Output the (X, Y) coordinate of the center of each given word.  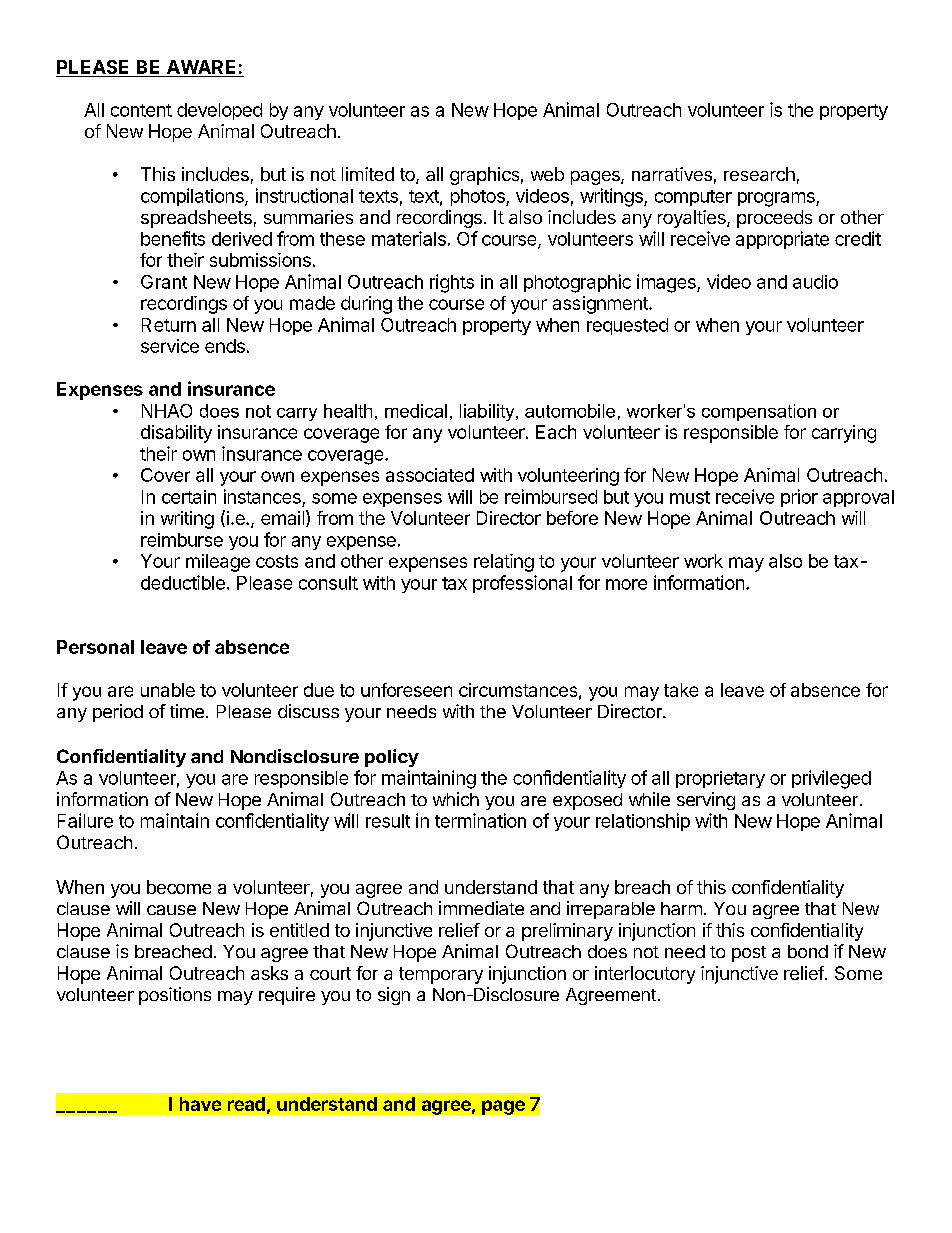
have (200, 1104)
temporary (441, 975)
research (759, 174)
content (141, 110)
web (547, 174)
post (749, 954)
